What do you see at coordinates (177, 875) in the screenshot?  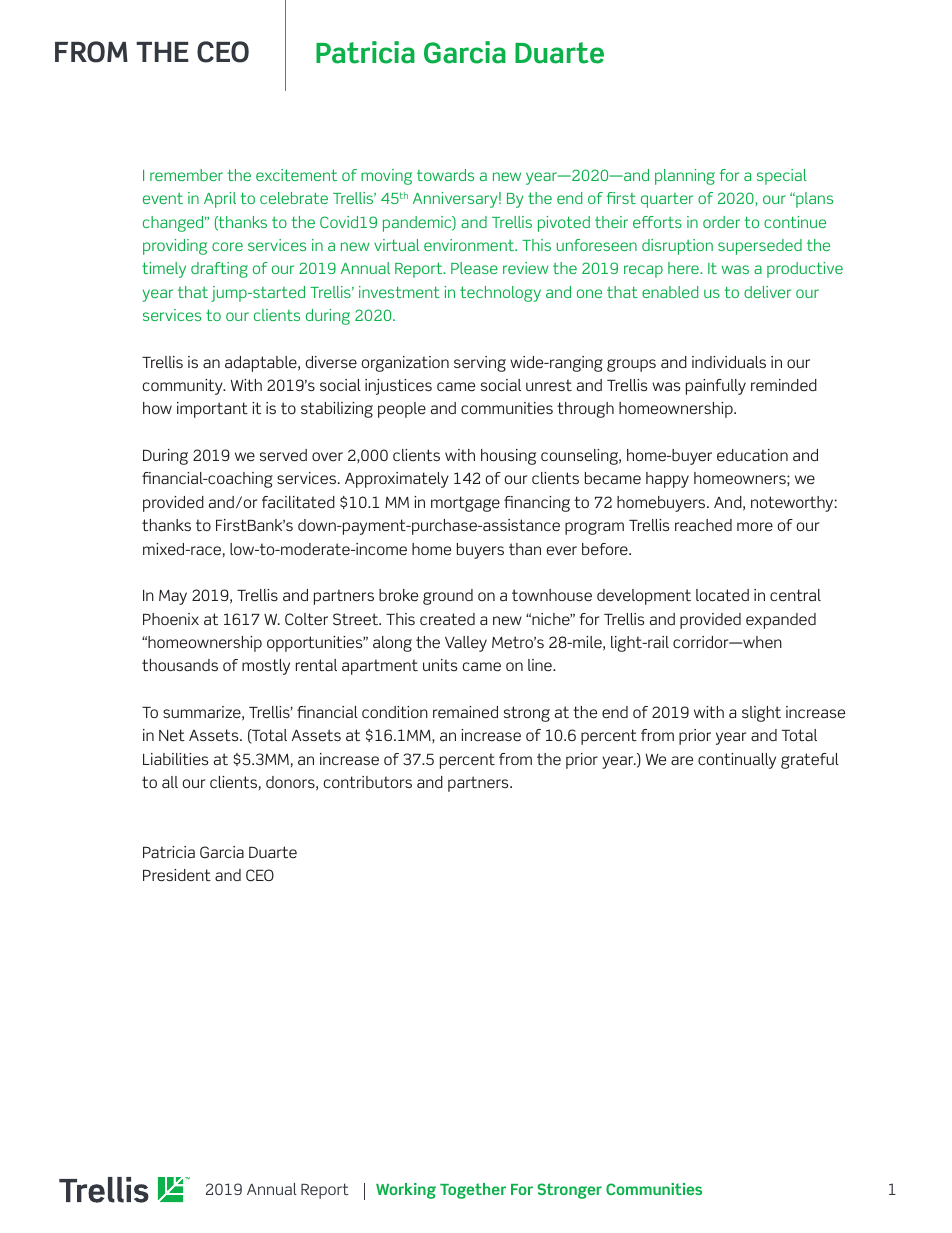 I see `President` at bounding box center [177, 875].
